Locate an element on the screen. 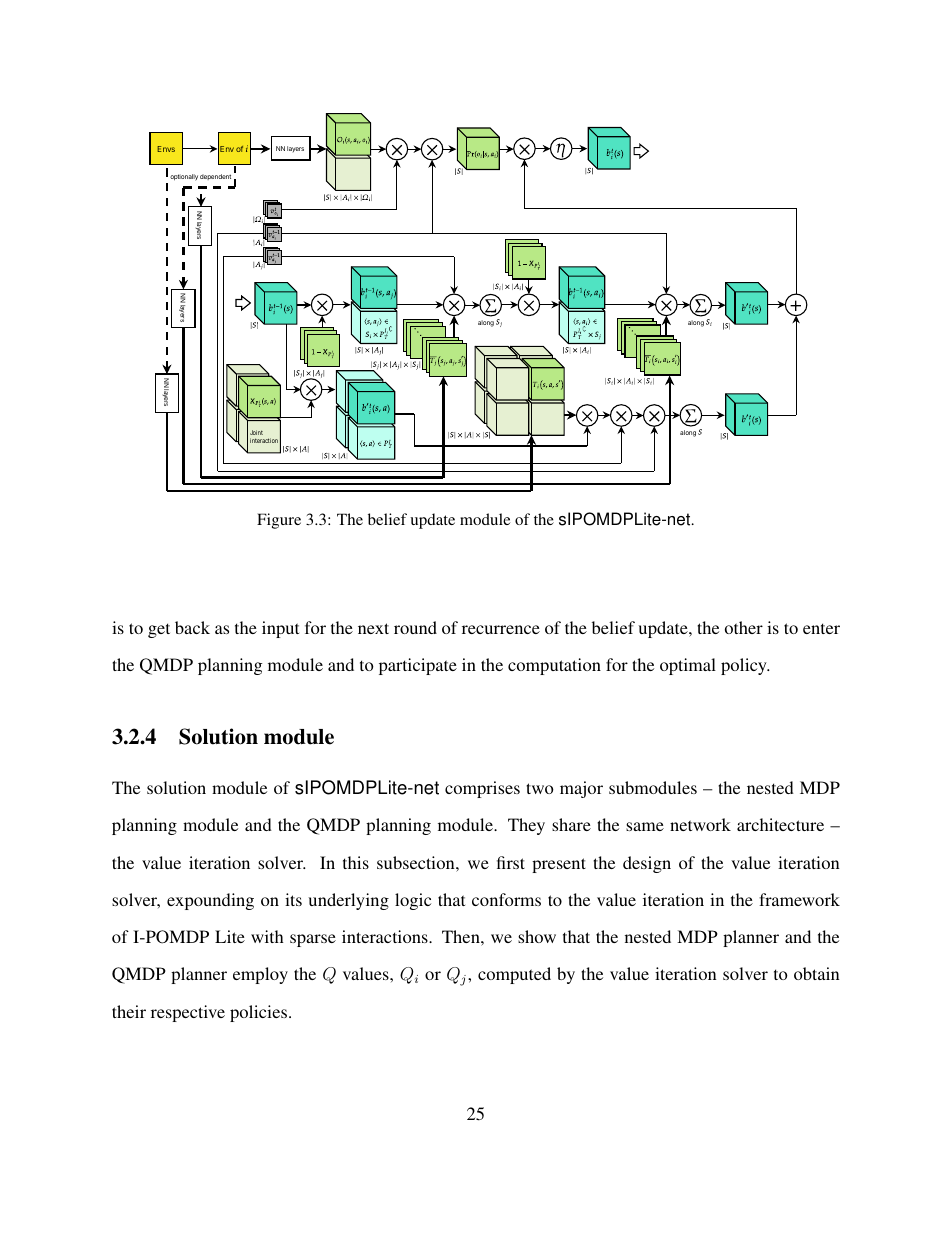 This screenshot has height=1233, width=952. Joint is located at coordinates (256, 432).
